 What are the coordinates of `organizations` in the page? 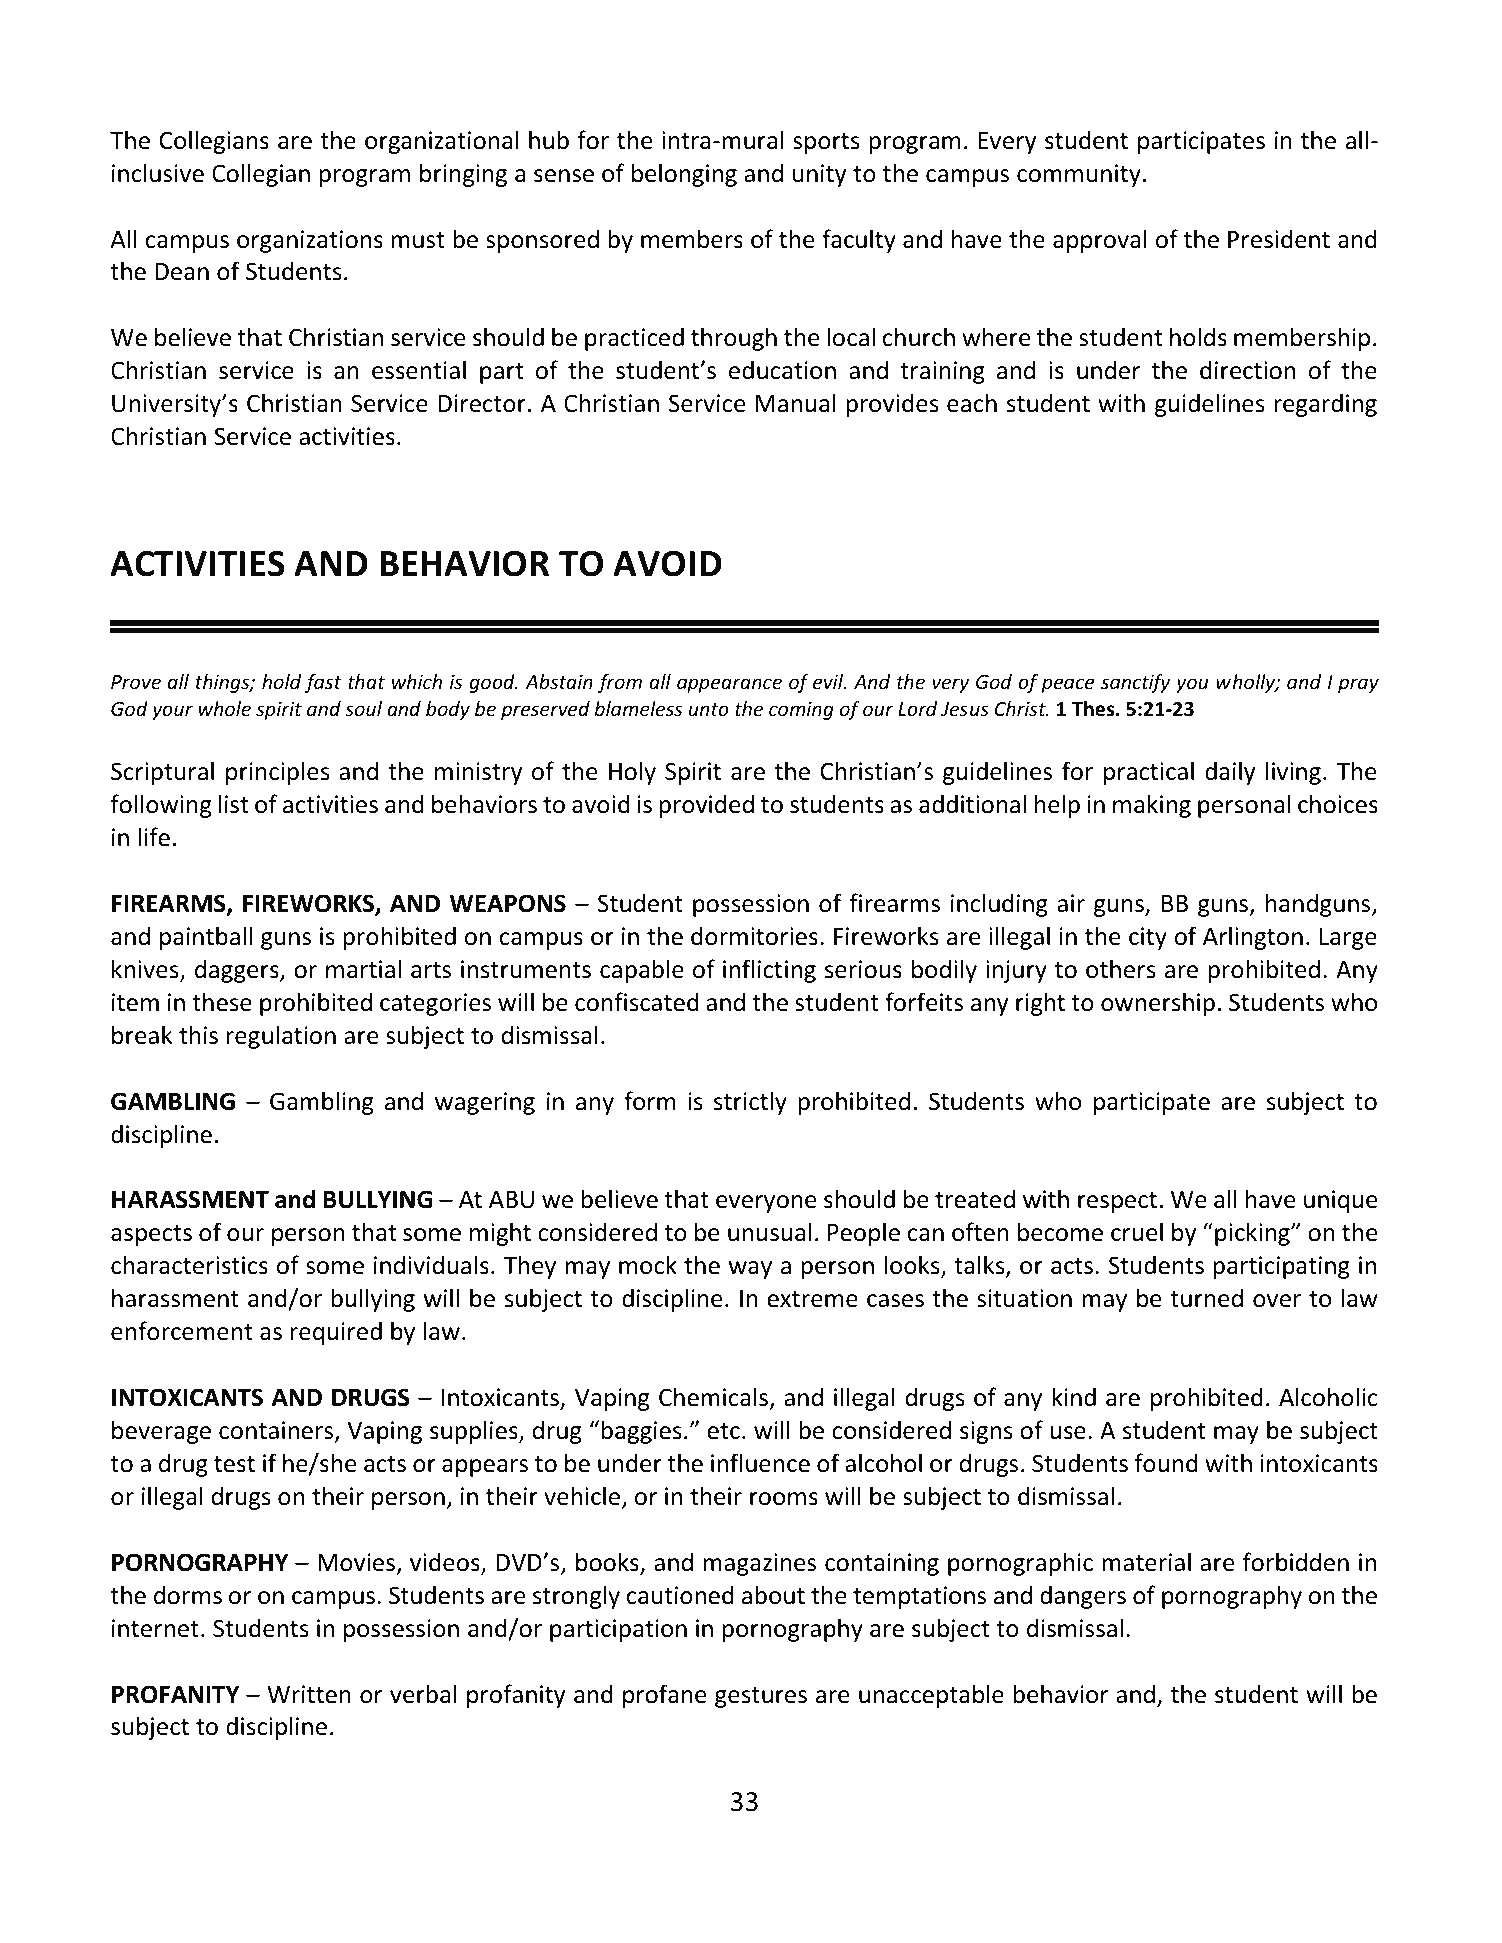 It's located at (310, 241).
